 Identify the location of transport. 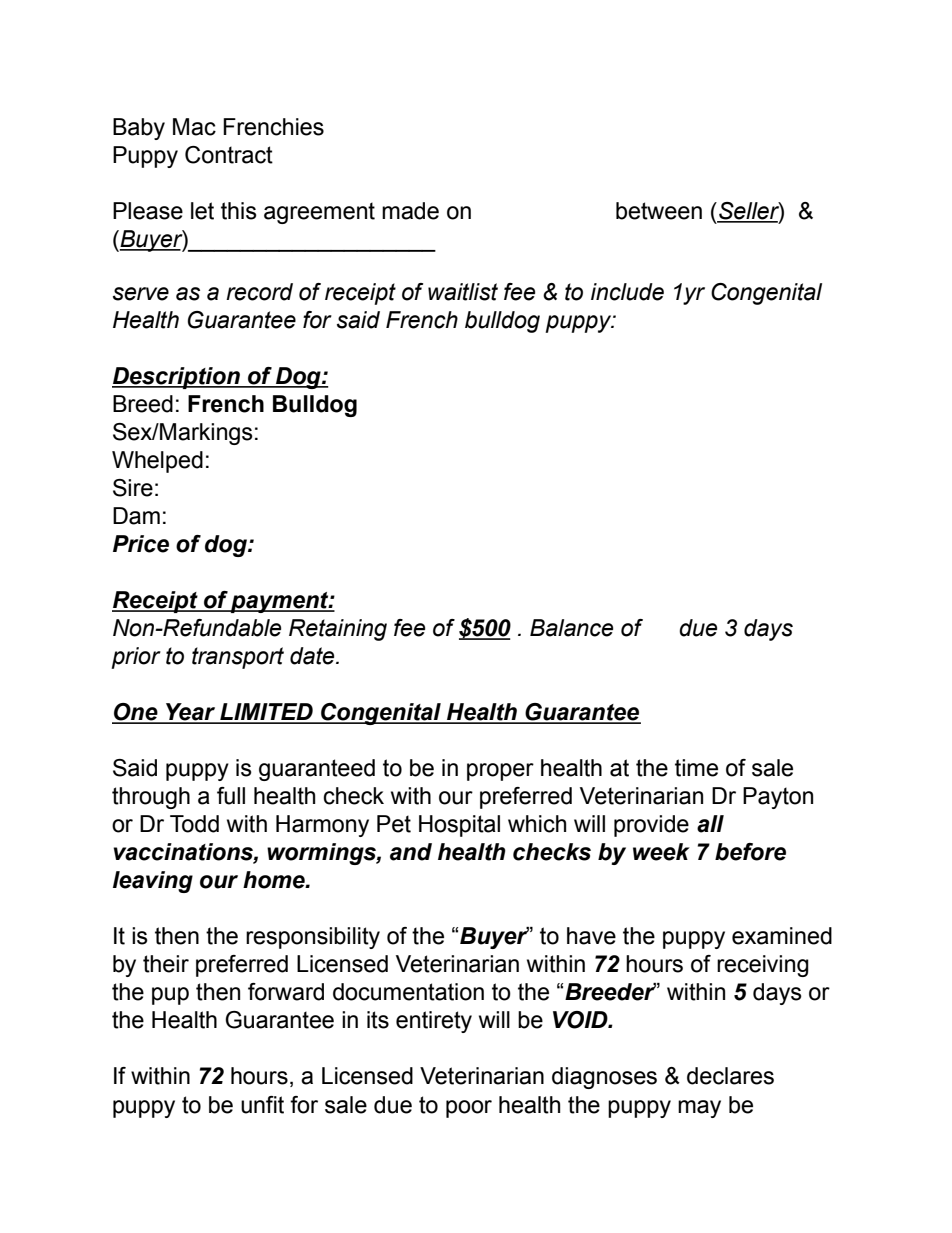
(238, 658).
